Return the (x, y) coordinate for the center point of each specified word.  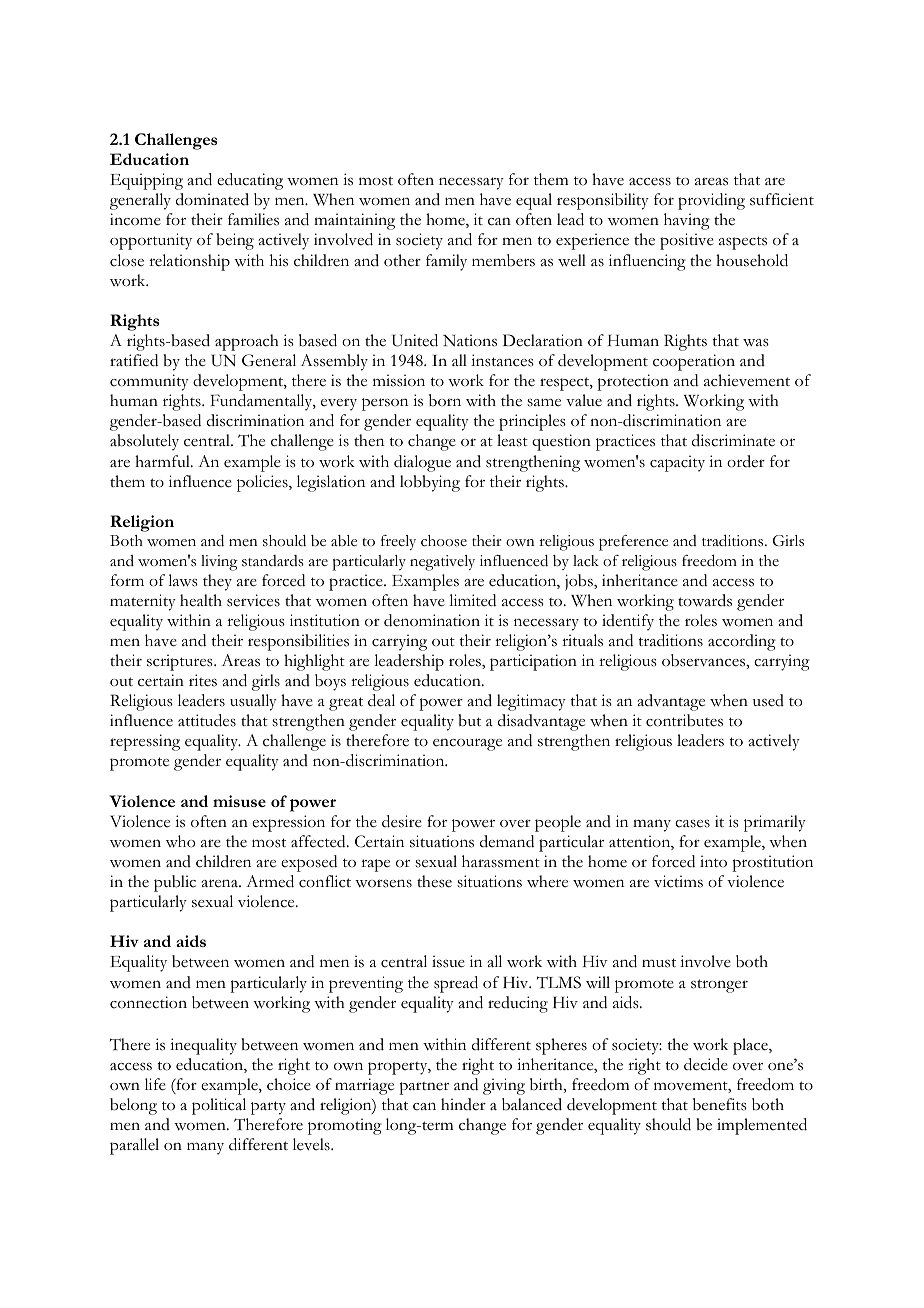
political (219, 1106)
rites (203, 680)
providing (711, 201)
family (446, 262)
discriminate (733, 440)
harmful (163, 461)
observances (704, 660)
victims (678, 881)
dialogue (422, 463)
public (175, 883)
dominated (212, 199)
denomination (432, 620)
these (434, 881)
